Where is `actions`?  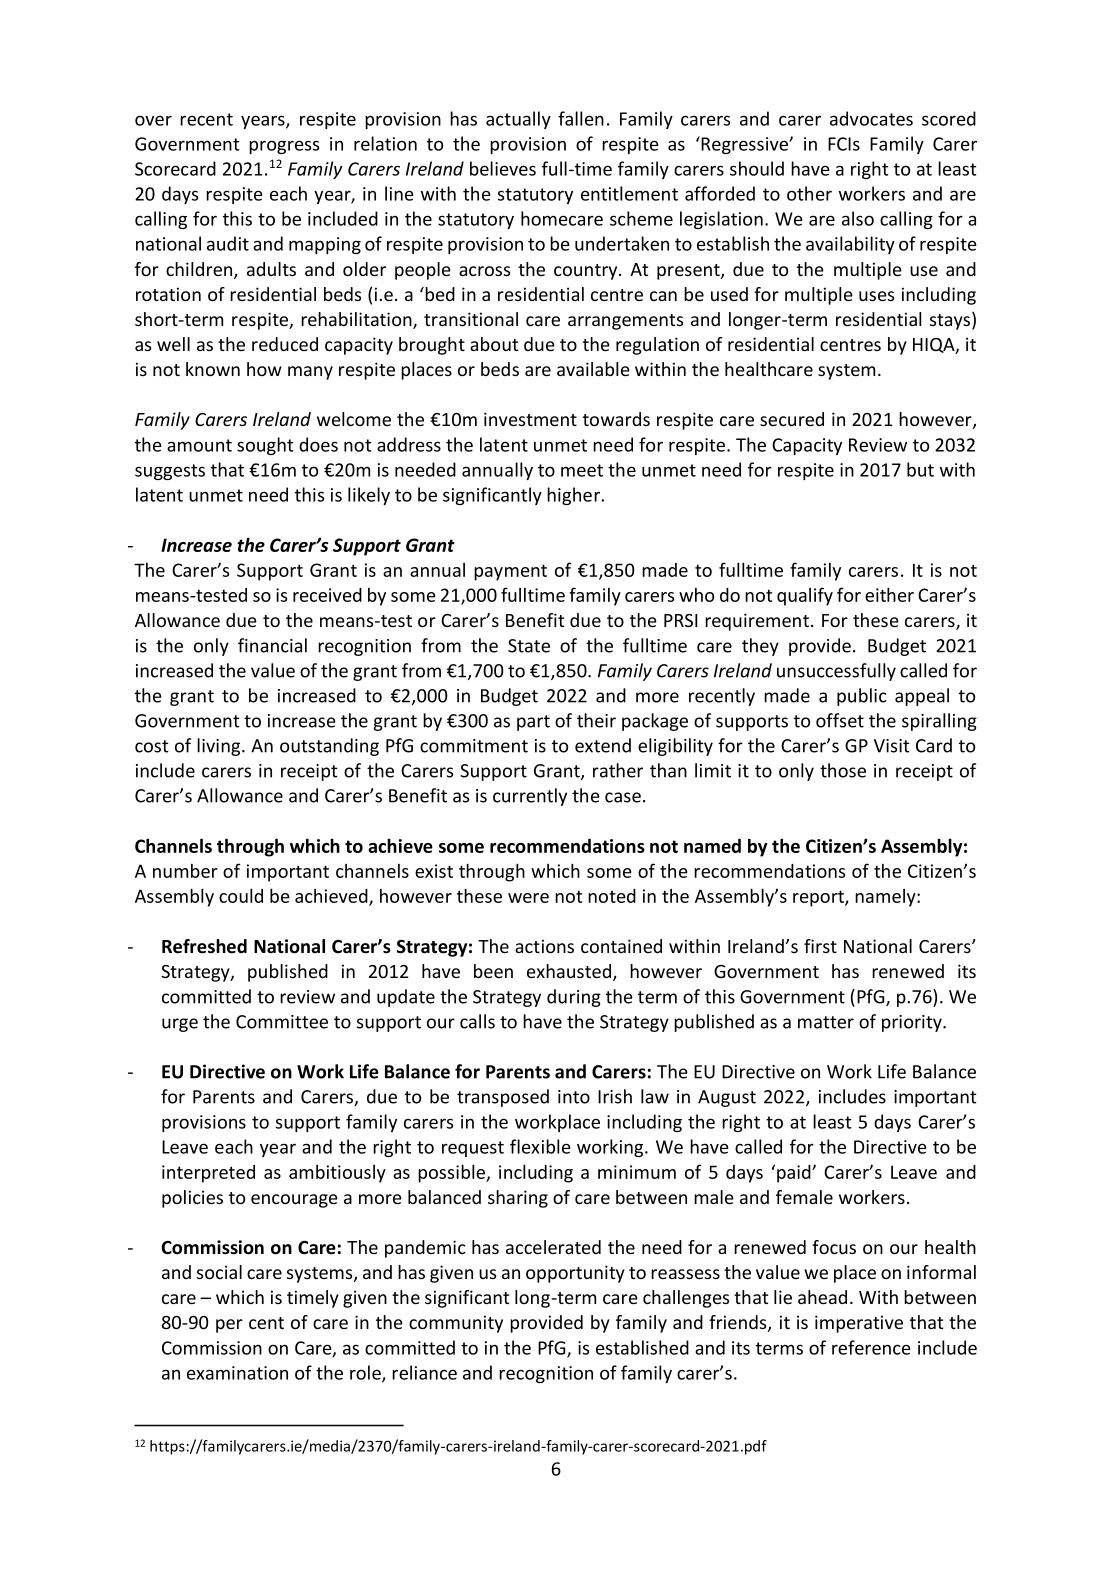 actions is located at coordinates (544, 946).
